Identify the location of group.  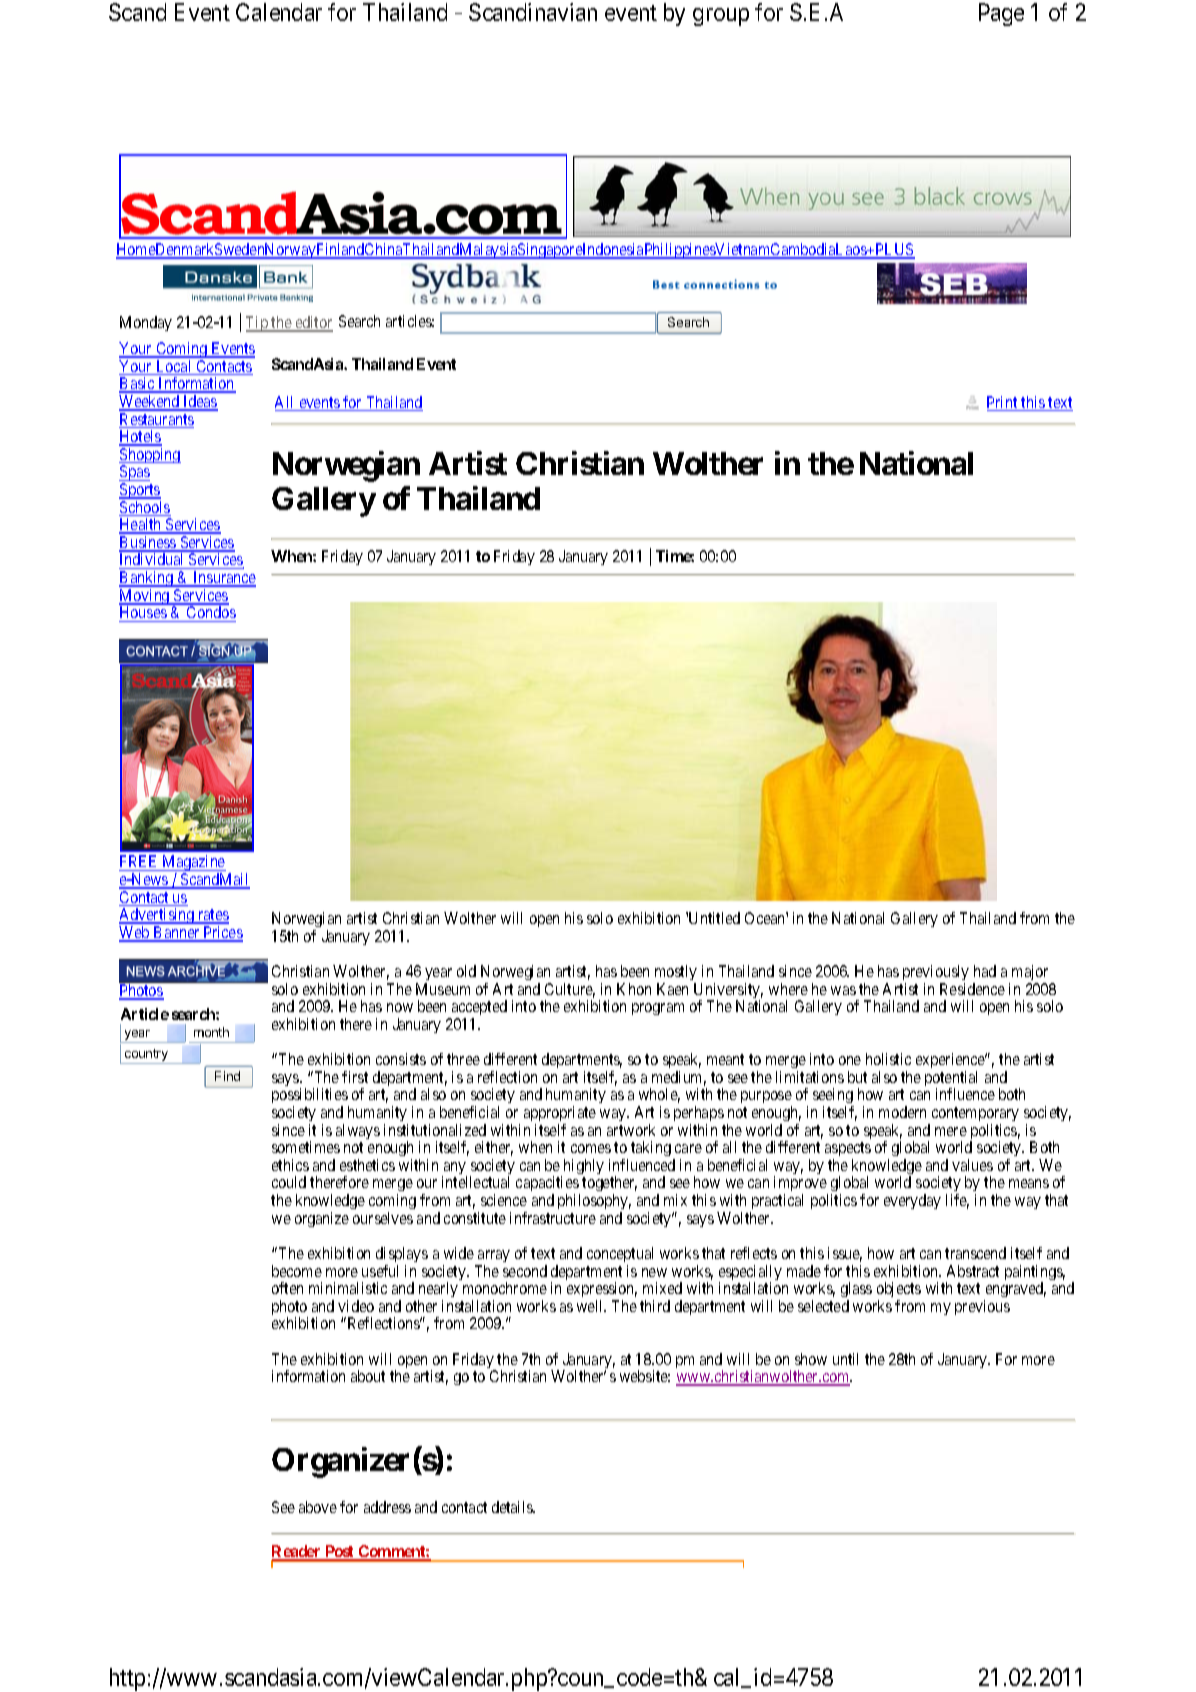
(721, 17).
